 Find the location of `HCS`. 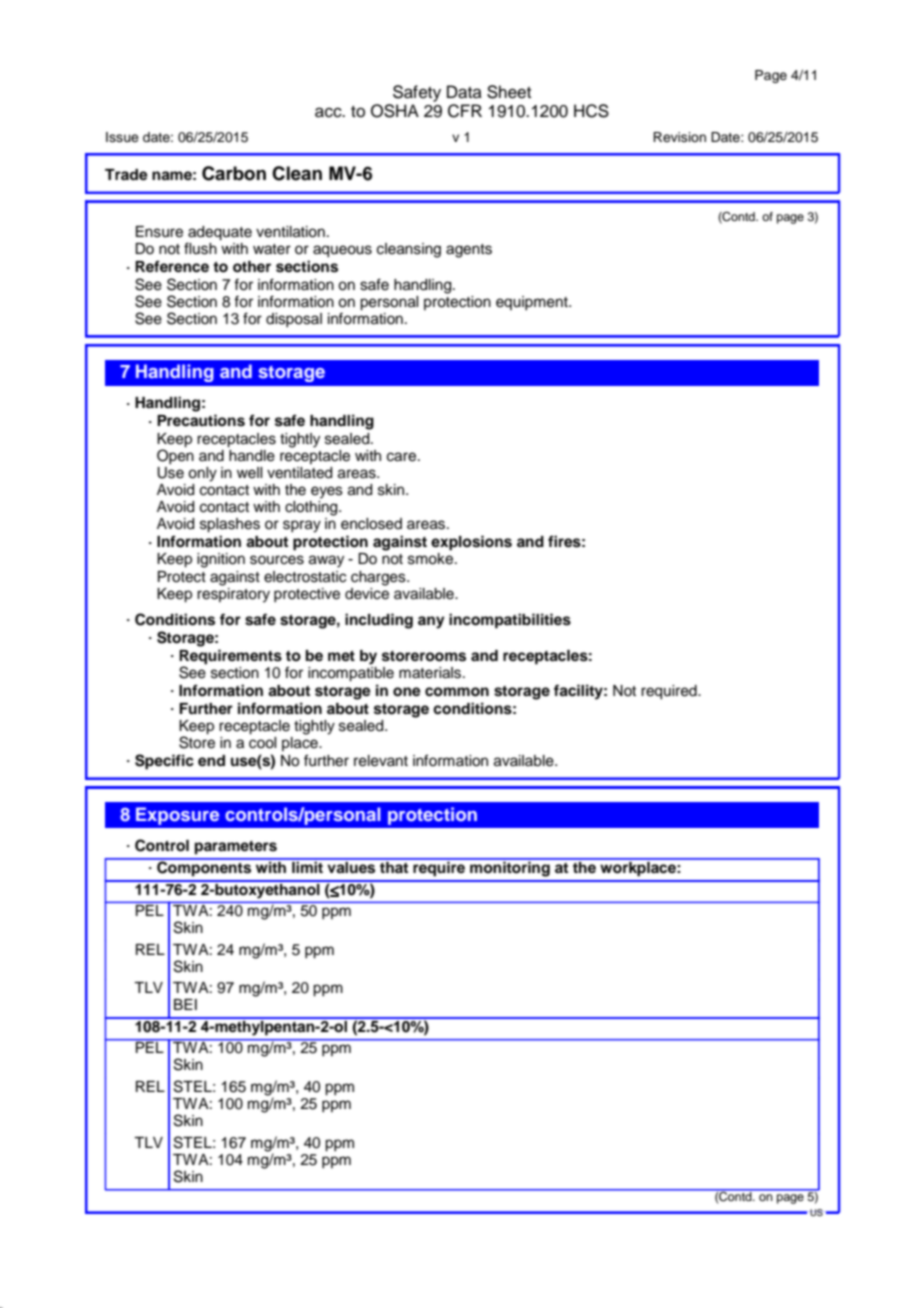

HCS is located at coordinates (591, 111).
